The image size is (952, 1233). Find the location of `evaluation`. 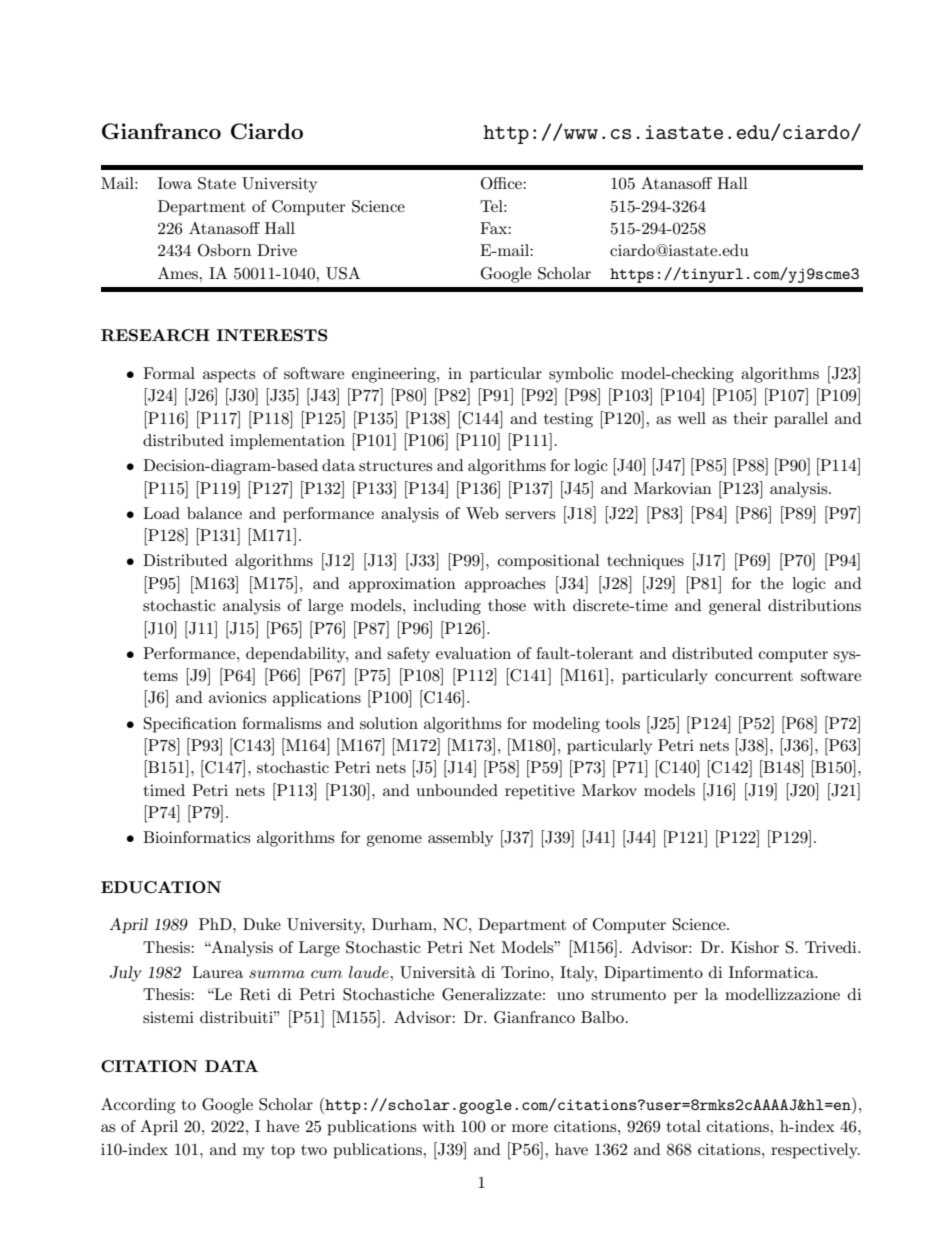

evaluation is located at coordinates (473, 653).
